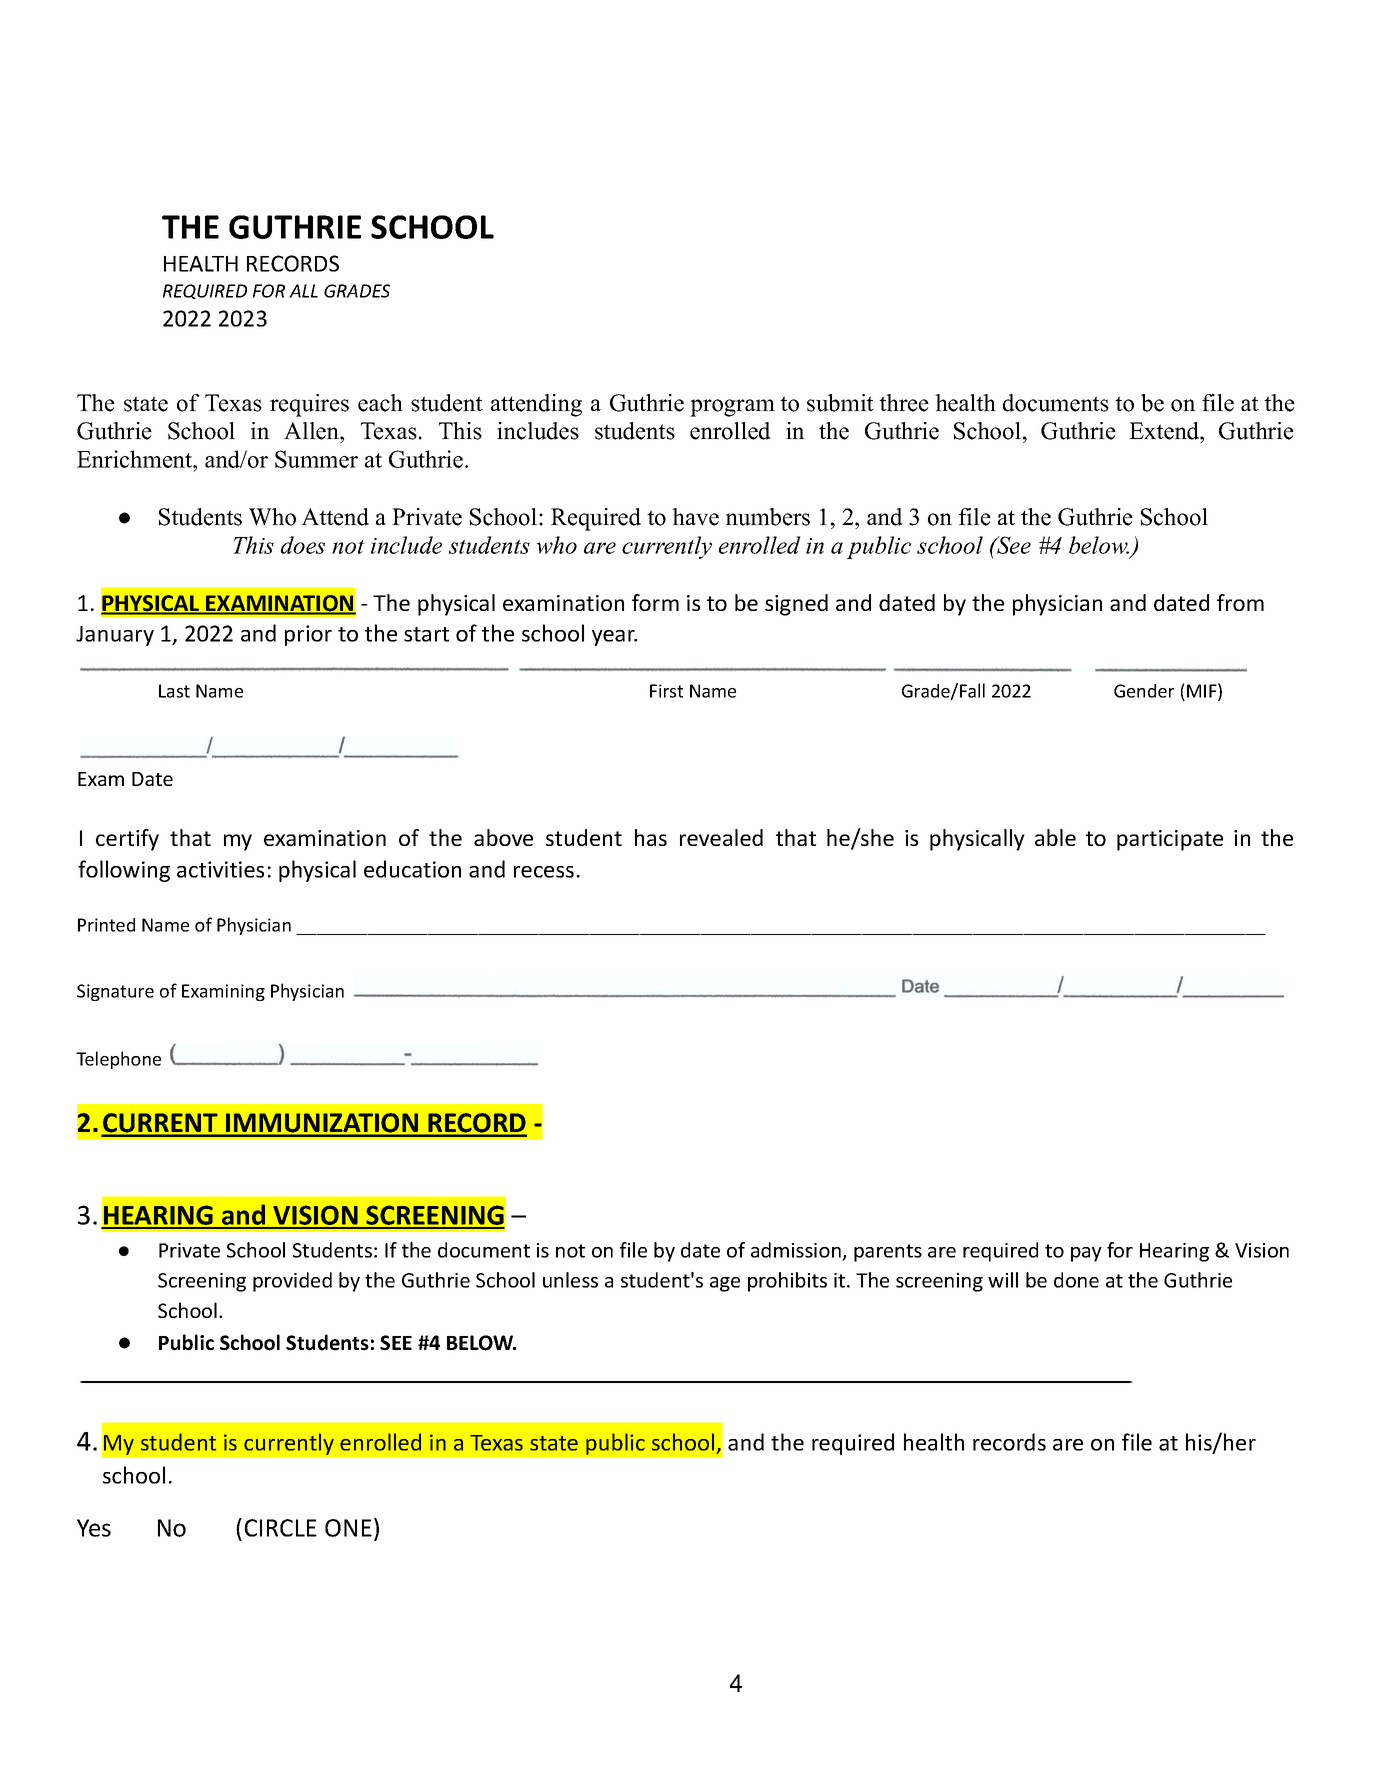 This document has height=1783, width=1378. Describe the element at coordinates (904, 403) in the document. I see `three` at that location.
